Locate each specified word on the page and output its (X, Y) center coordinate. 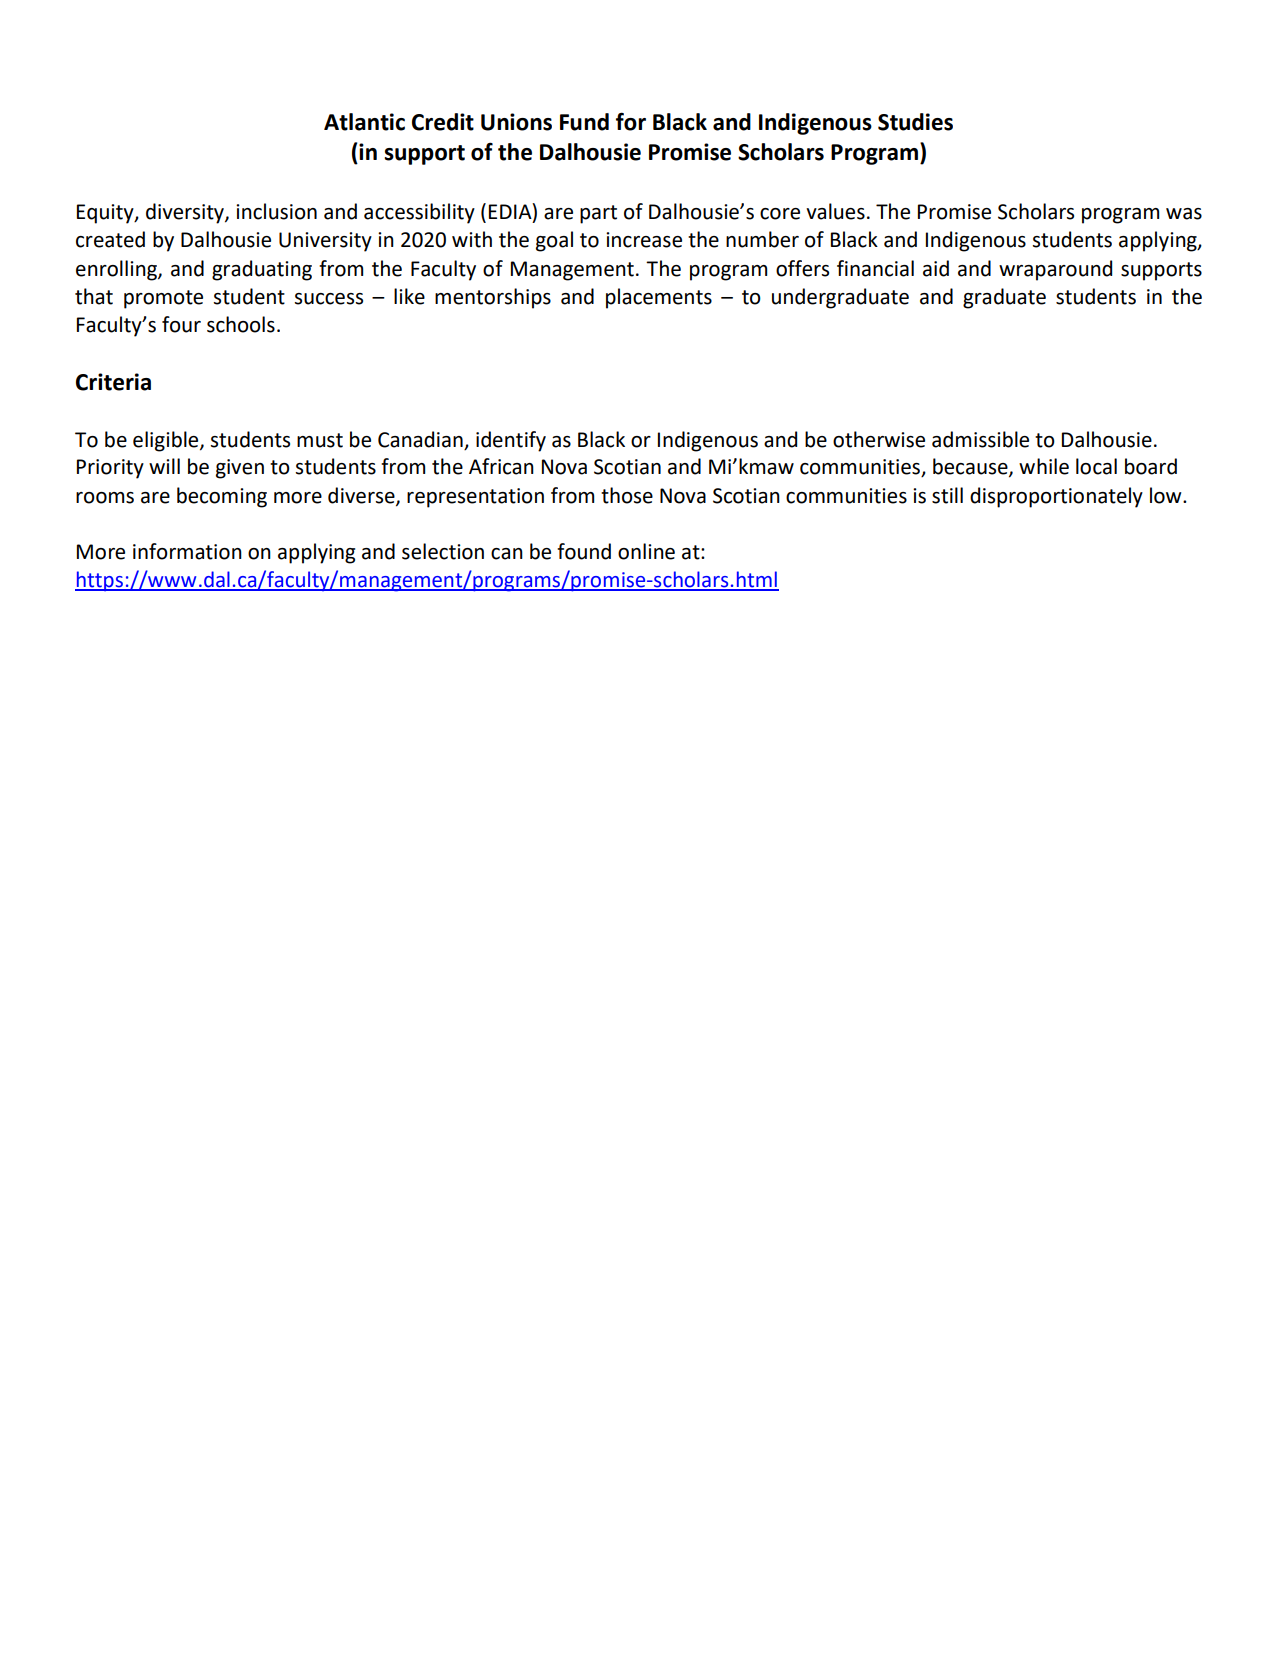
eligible (167, 441)
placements (659, 298)
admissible (980, 439)
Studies (915, 122)
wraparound (1055, 270)
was (1184, 214)
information (187, 551)
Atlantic (364, 122)
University (325, 242)
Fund (584, 122)
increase (644, 240)
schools (241, 324)
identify (511, 441)
